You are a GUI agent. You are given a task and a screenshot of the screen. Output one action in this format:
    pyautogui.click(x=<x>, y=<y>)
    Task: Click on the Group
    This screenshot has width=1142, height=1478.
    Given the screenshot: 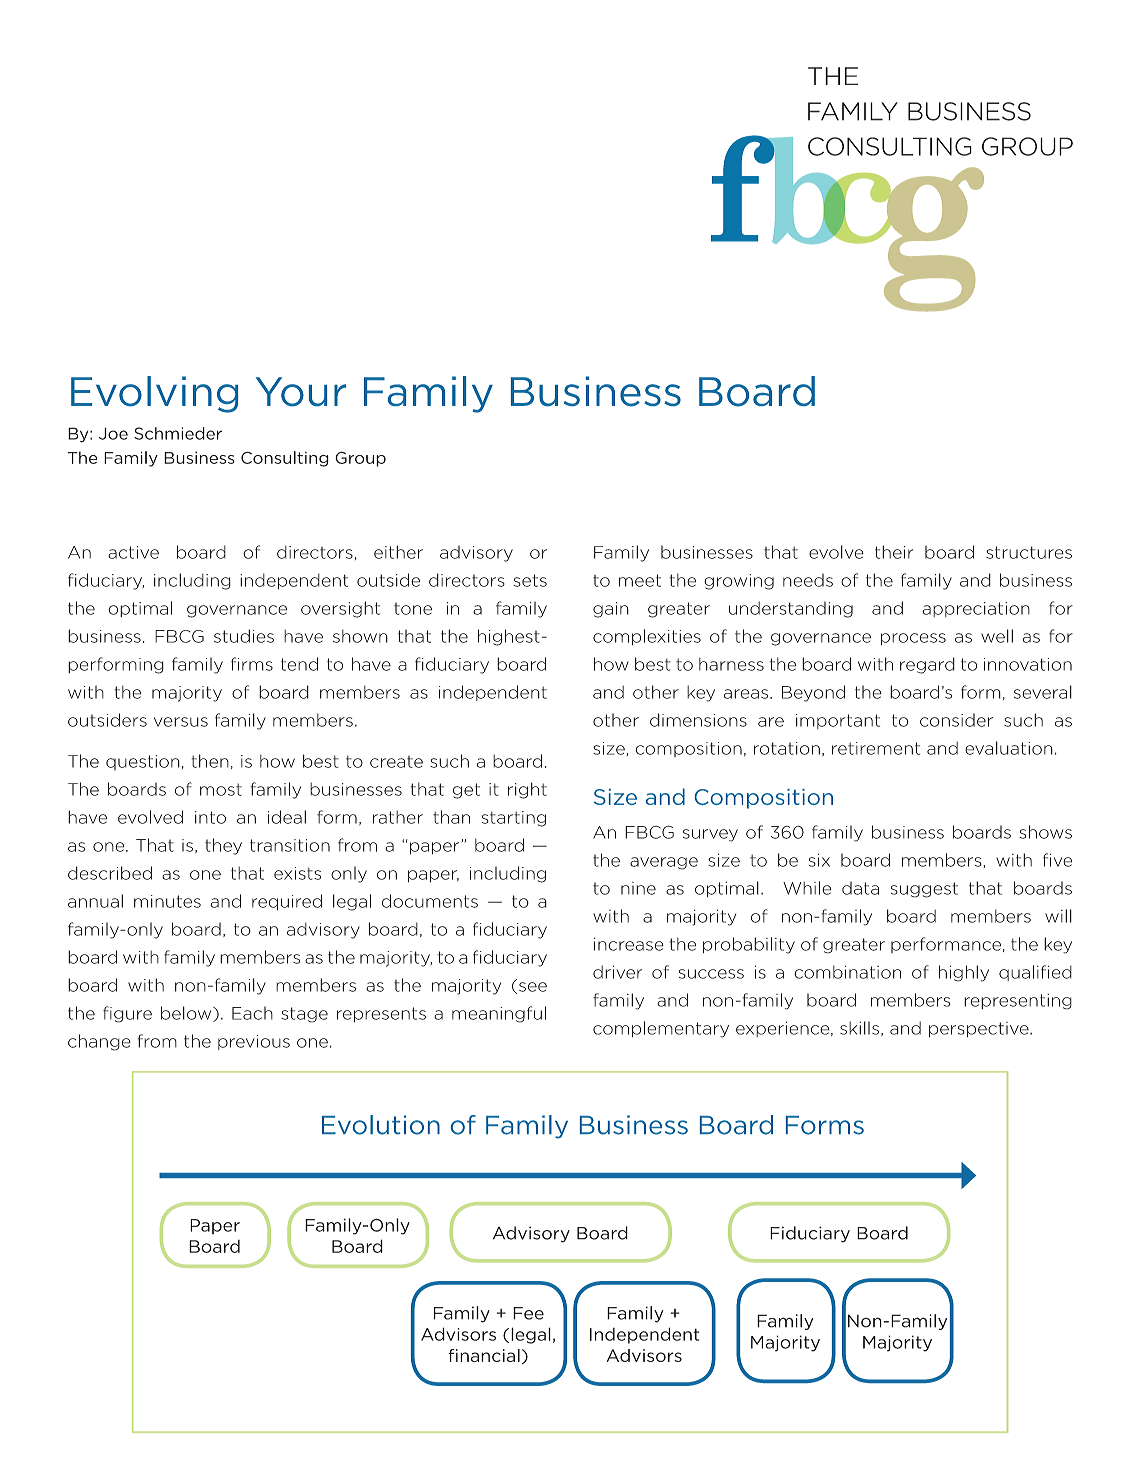 What is the action you would take?
    pyautogui.click(x=360, y=459)
